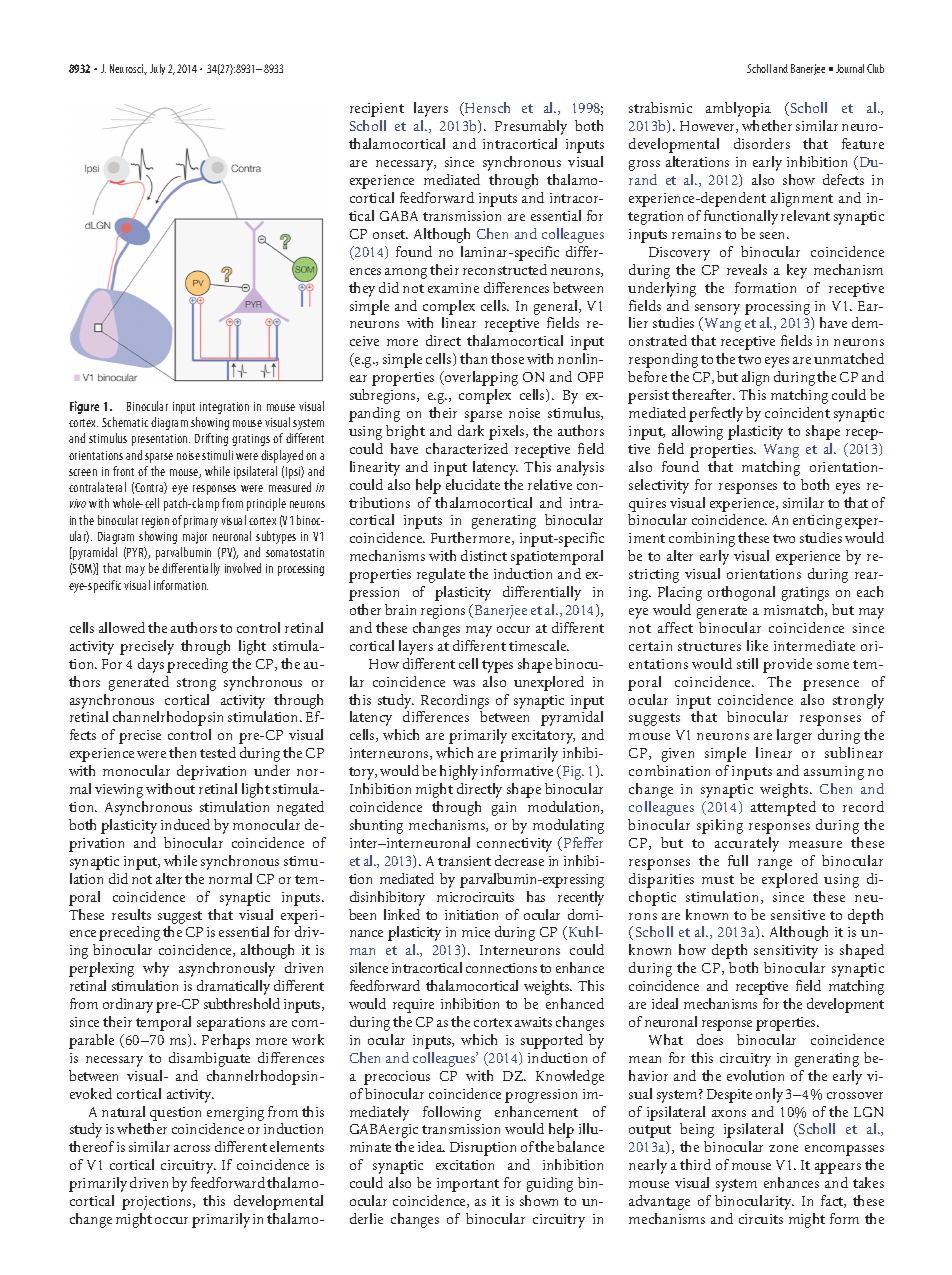 The width and height of the screenshot is (952, 1275). I want to click on distinct, so click(484, 555).
